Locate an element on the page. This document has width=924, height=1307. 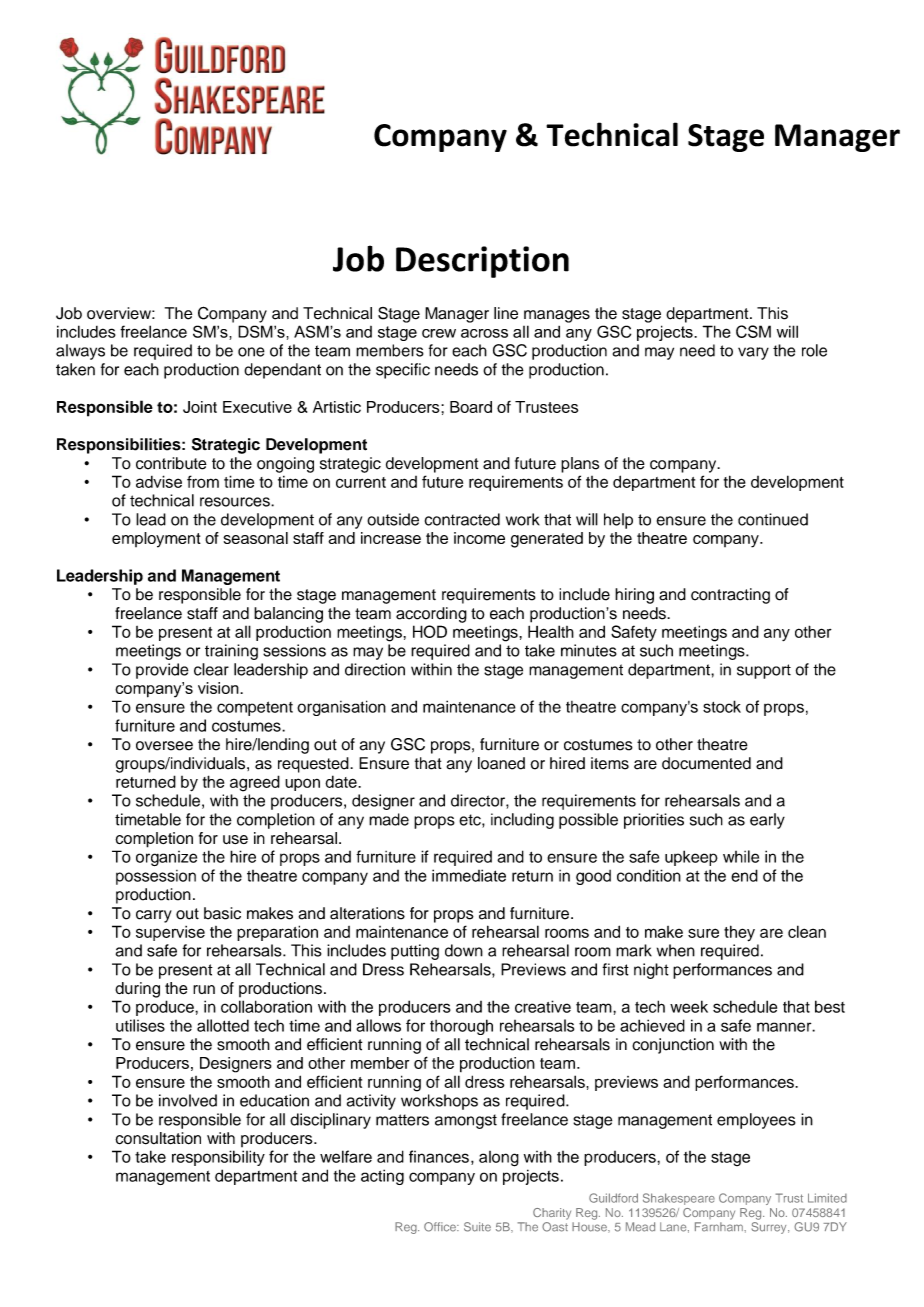
possession is located at coordinates (156, 877).
